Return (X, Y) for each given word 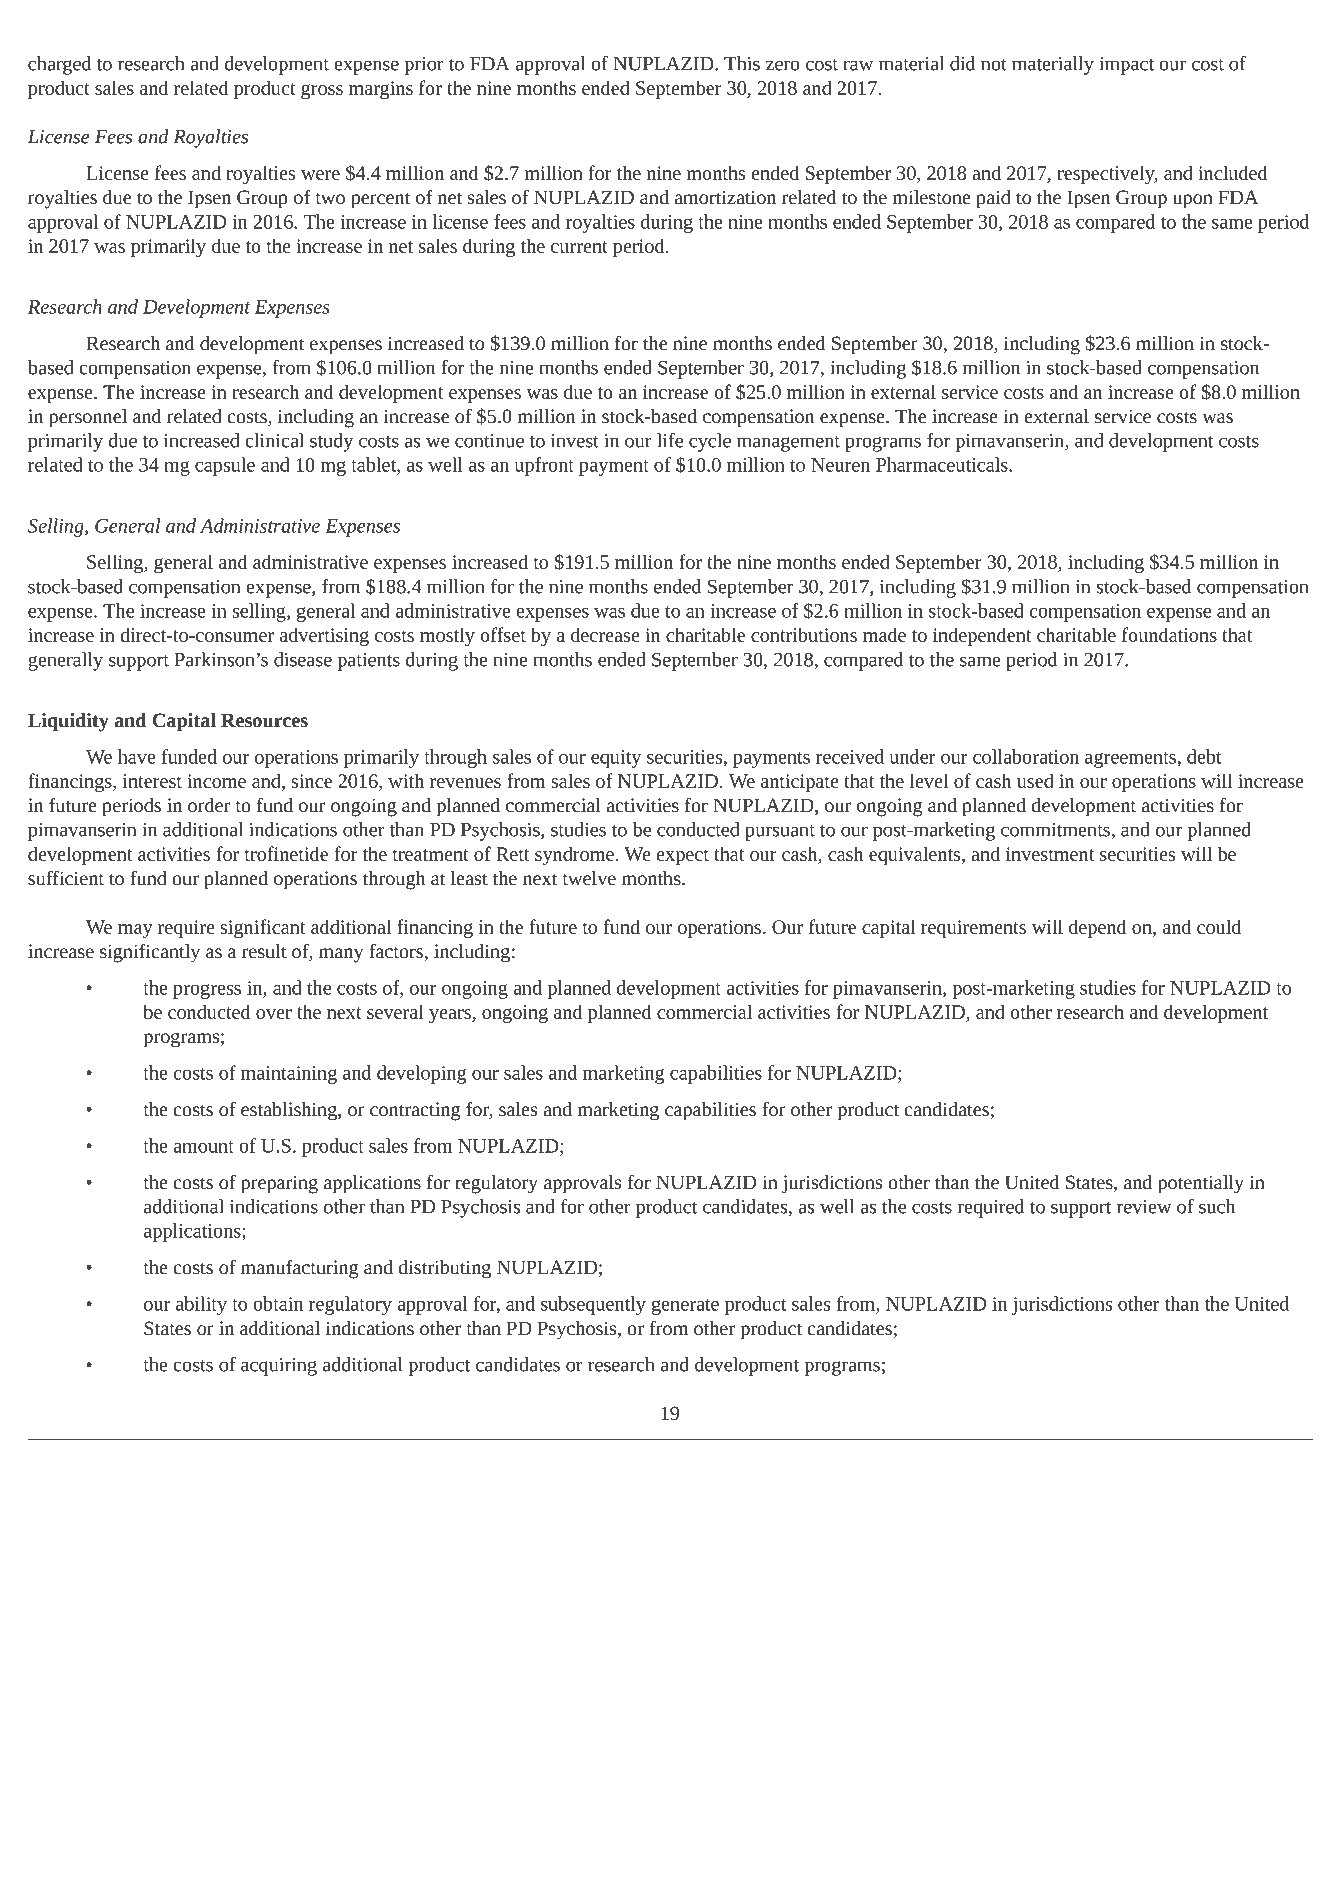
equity (616, 759)
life (670, 440)
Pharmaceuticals (943, 464)
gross (322, 91)
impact (1127, 66)
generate (685, 1307)
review (1144, 1207)
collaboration (1026, 756)
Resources (264, 720)
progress (207, 991)
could (1219, 926)
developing (422, 1074)
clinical (274, 440)
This (742, 63)
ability (201, 1305)
